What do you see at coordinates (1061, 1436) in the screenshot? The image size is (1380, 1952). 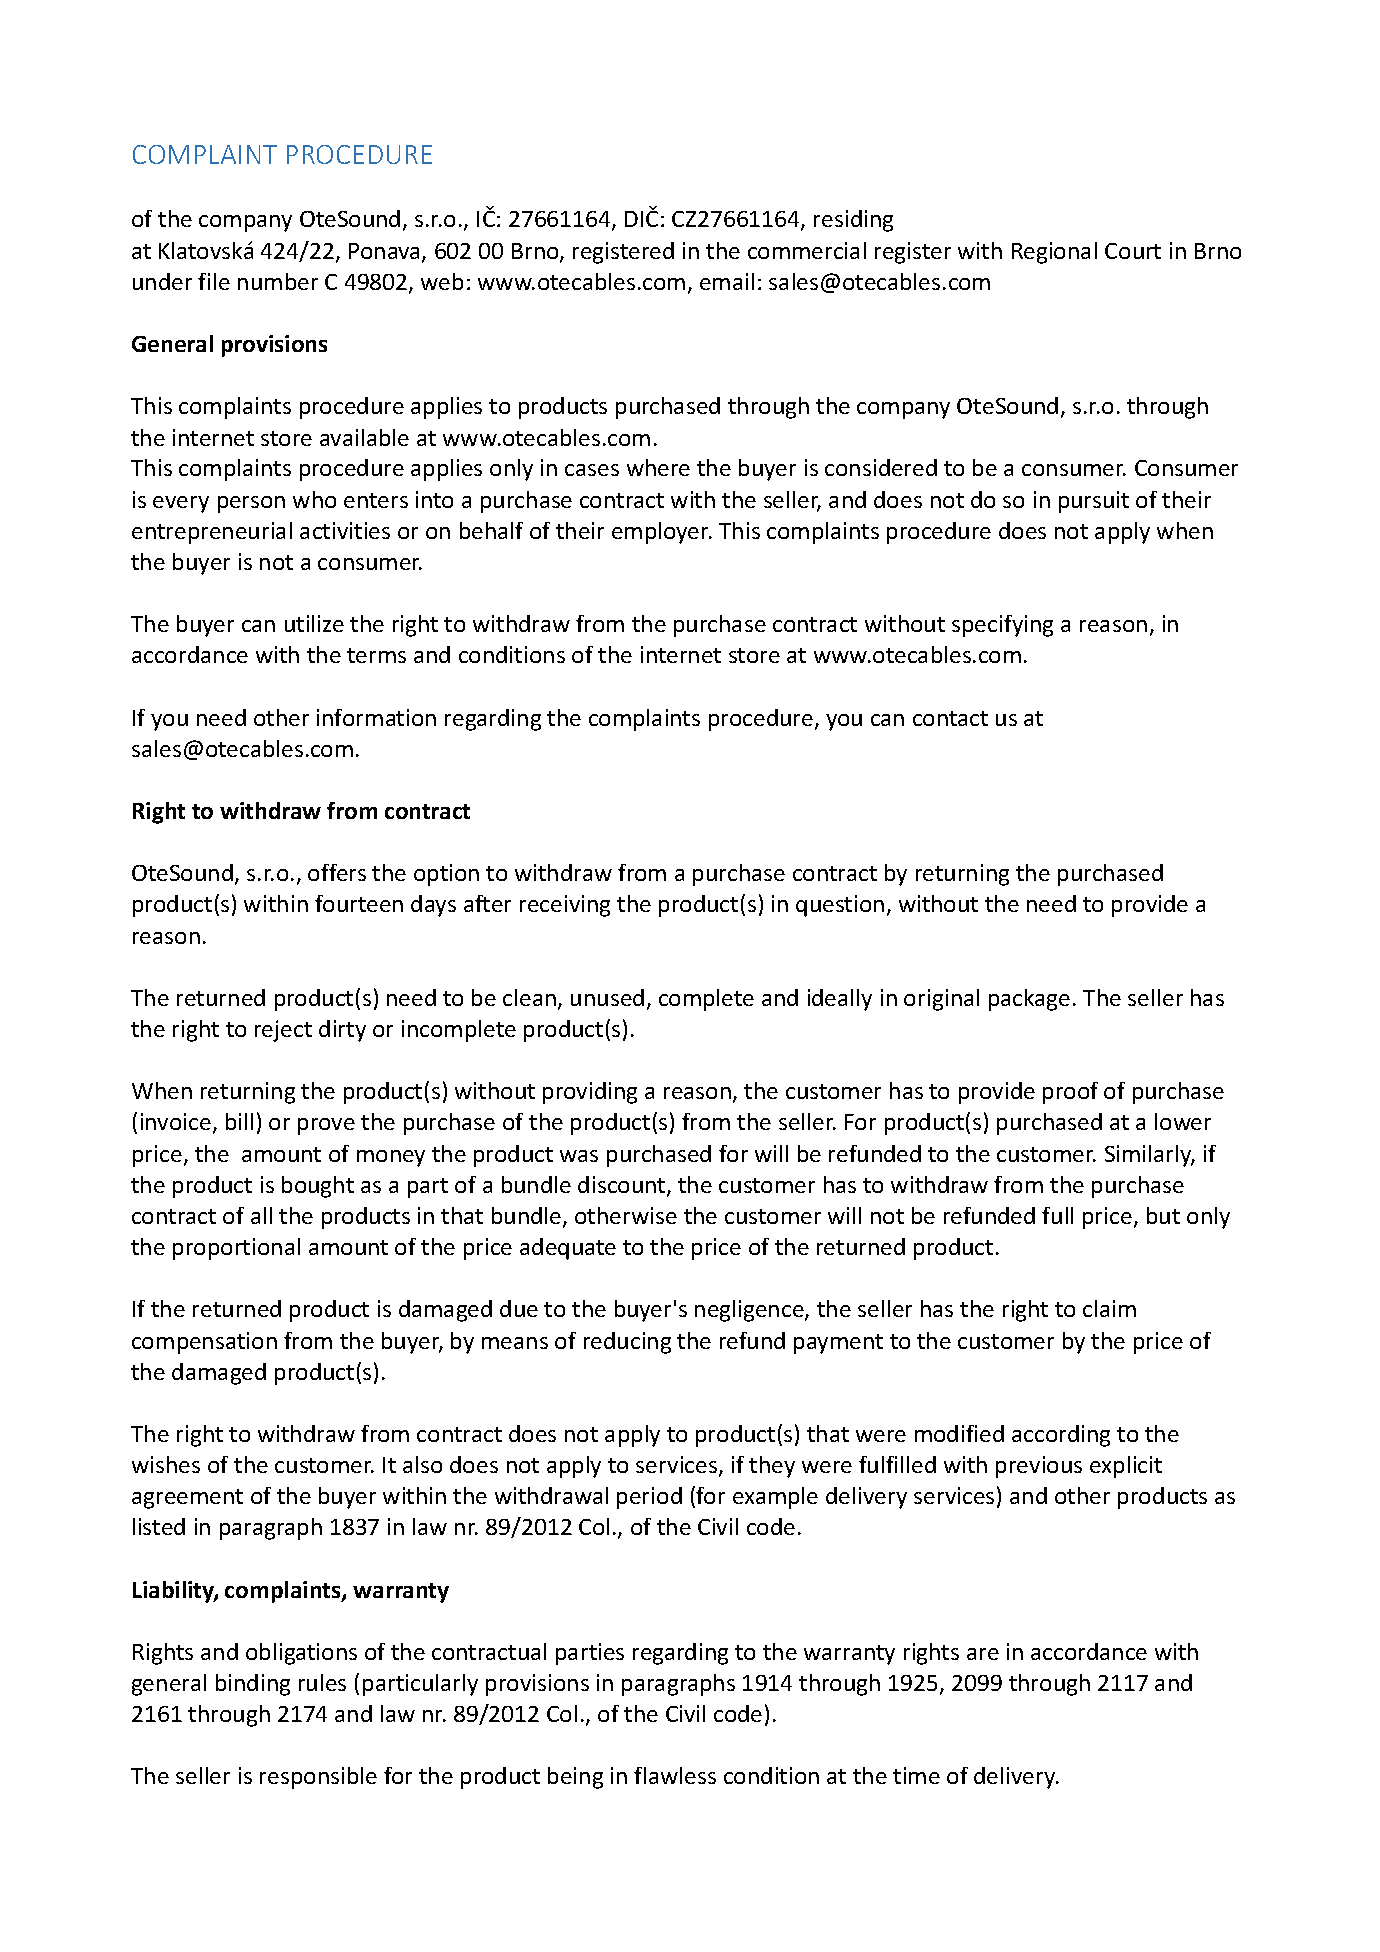 I see `according` at bounding box center [1061, 1436].
